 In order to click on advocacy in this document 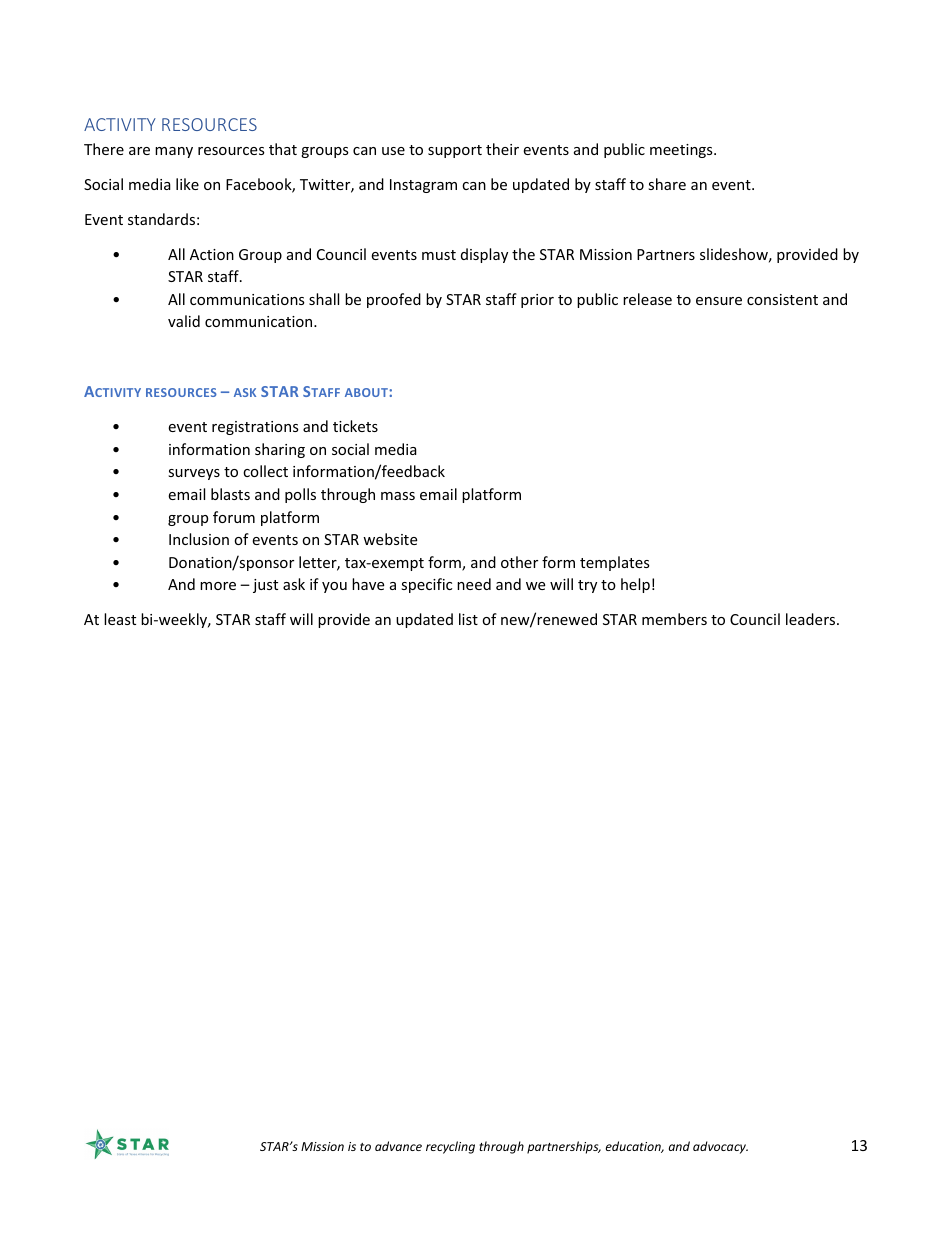, I will do `click(720, 1147)`.
